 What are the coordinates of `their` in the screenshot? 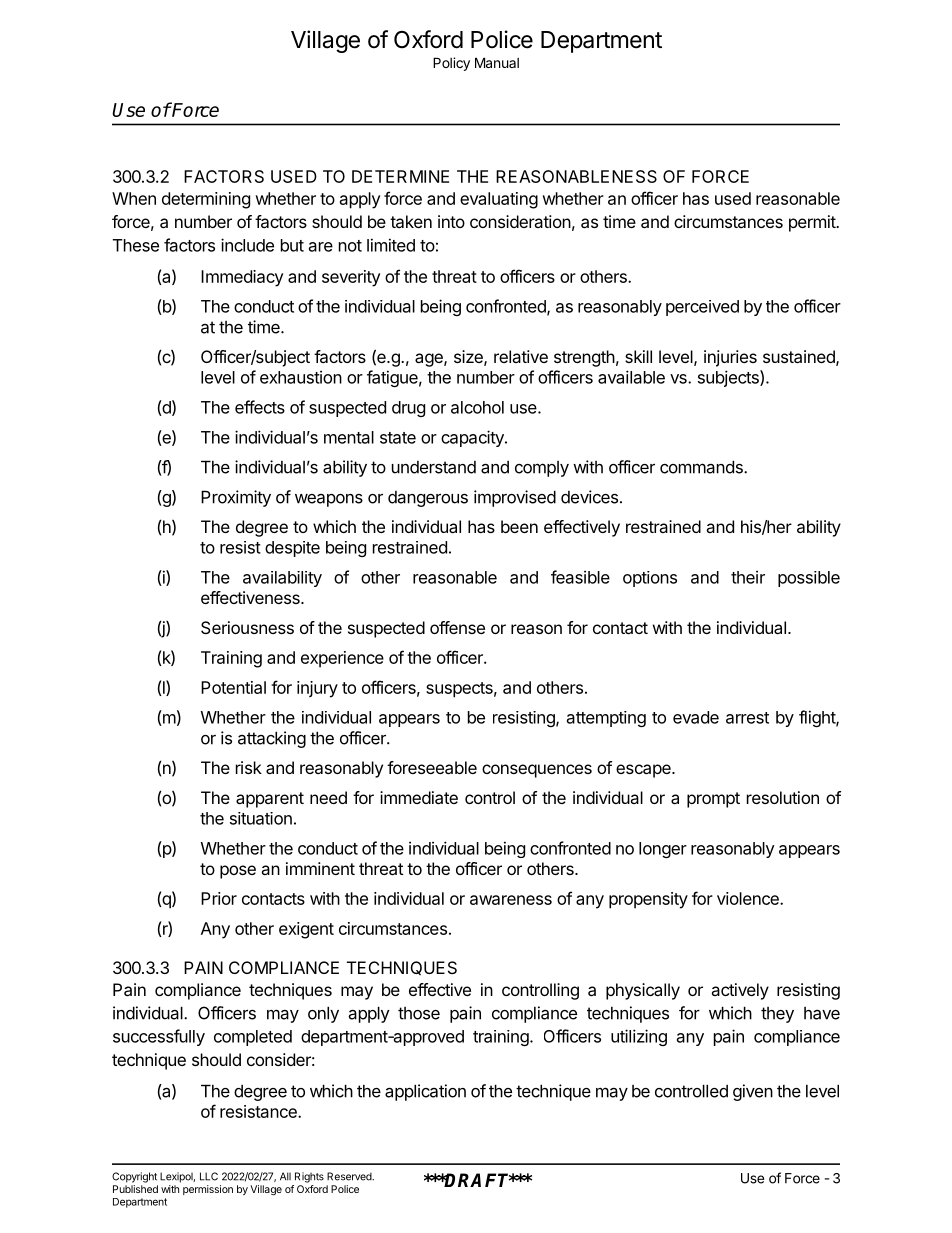 It's located at (748, 577).
